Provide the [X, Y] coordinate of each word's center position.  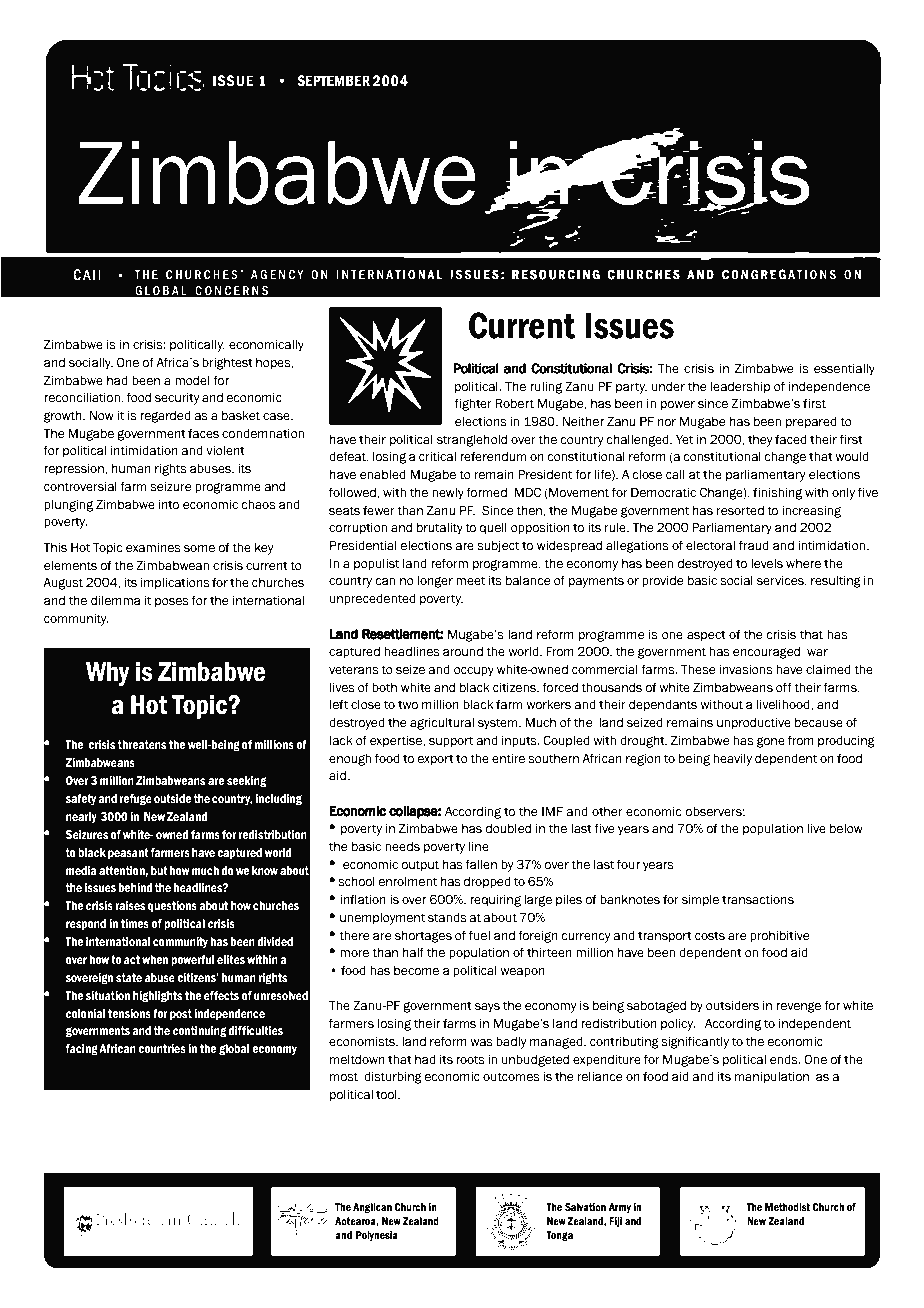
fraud [754, 545]
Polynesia [377, 1236]
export [435, 760]
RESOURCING [556, 274]
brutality [440, 529]
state [129, 978]
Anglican [372, 1208]
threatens [142, 745]
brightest [227, 364]
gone [771, 742]
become [416, 971]
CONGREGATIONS [779, 273]
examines [153, 548]
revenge [798, 1007]
